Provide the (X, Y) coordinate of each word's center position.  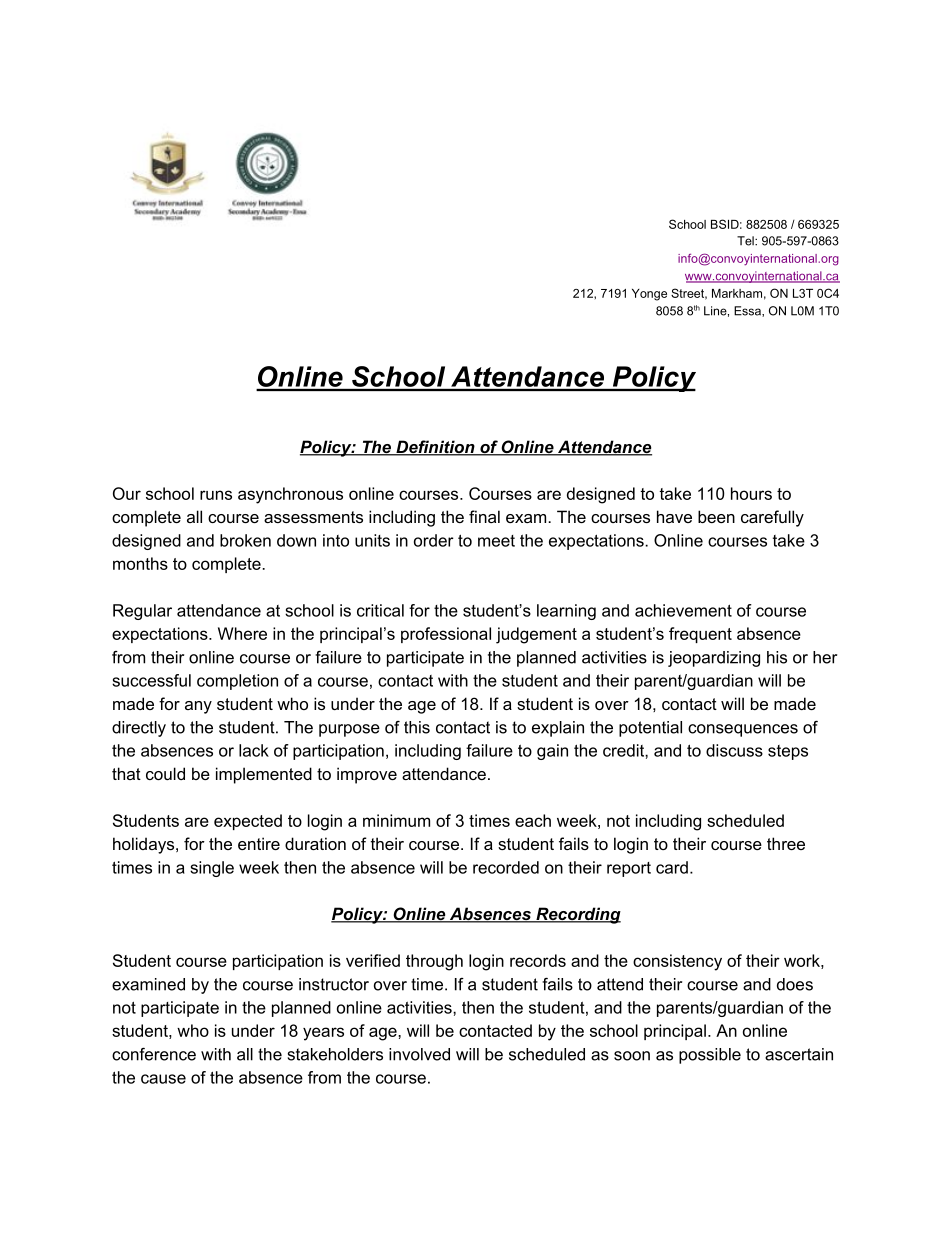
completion (237, 682)
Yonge (649, 295)
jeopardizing (714, 659)
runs (216, 495)
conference (154, 1054)
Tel (746, 241)
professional (446, 635)
